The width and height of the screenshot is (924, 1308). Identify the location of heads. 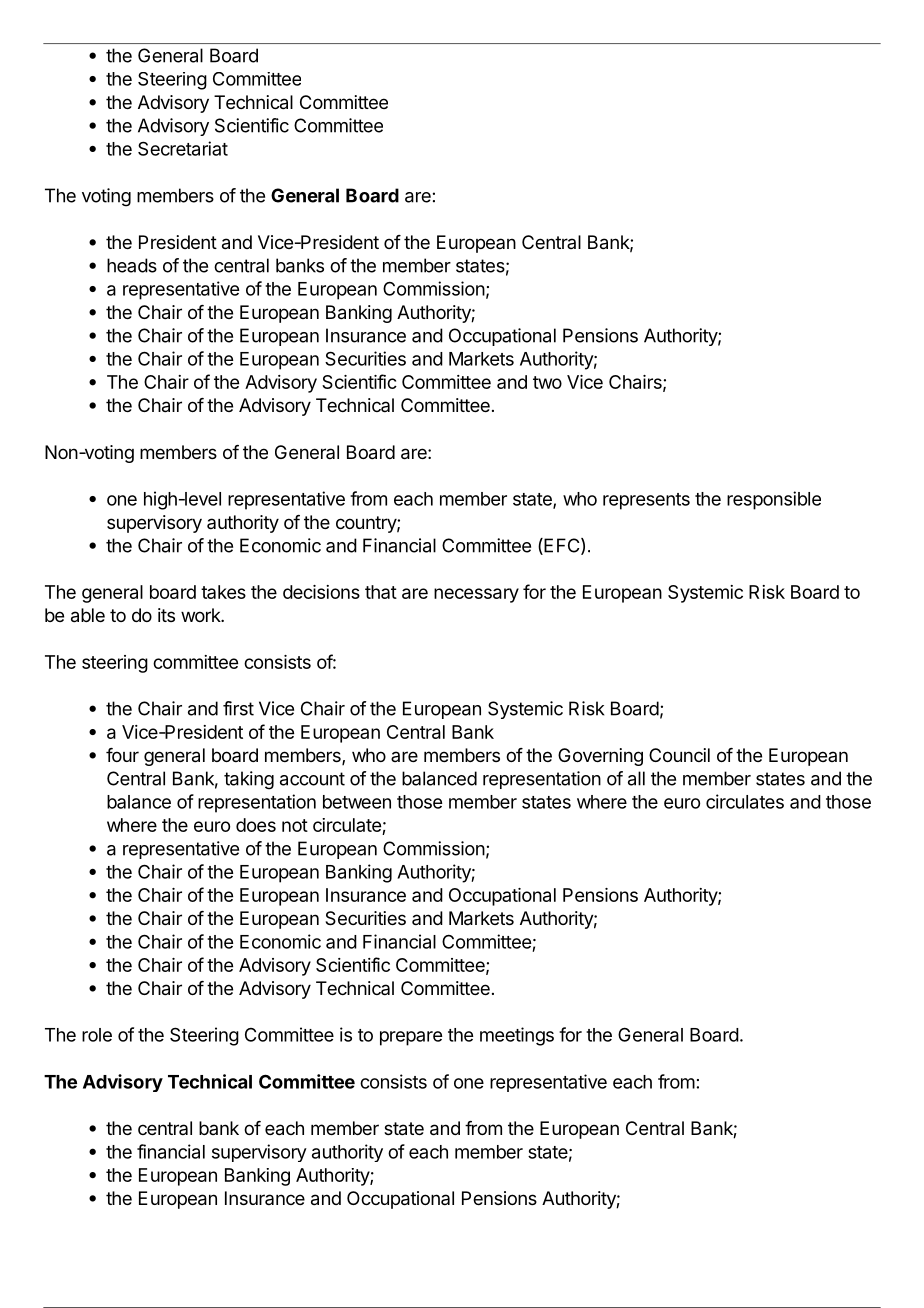
(132, 265).
